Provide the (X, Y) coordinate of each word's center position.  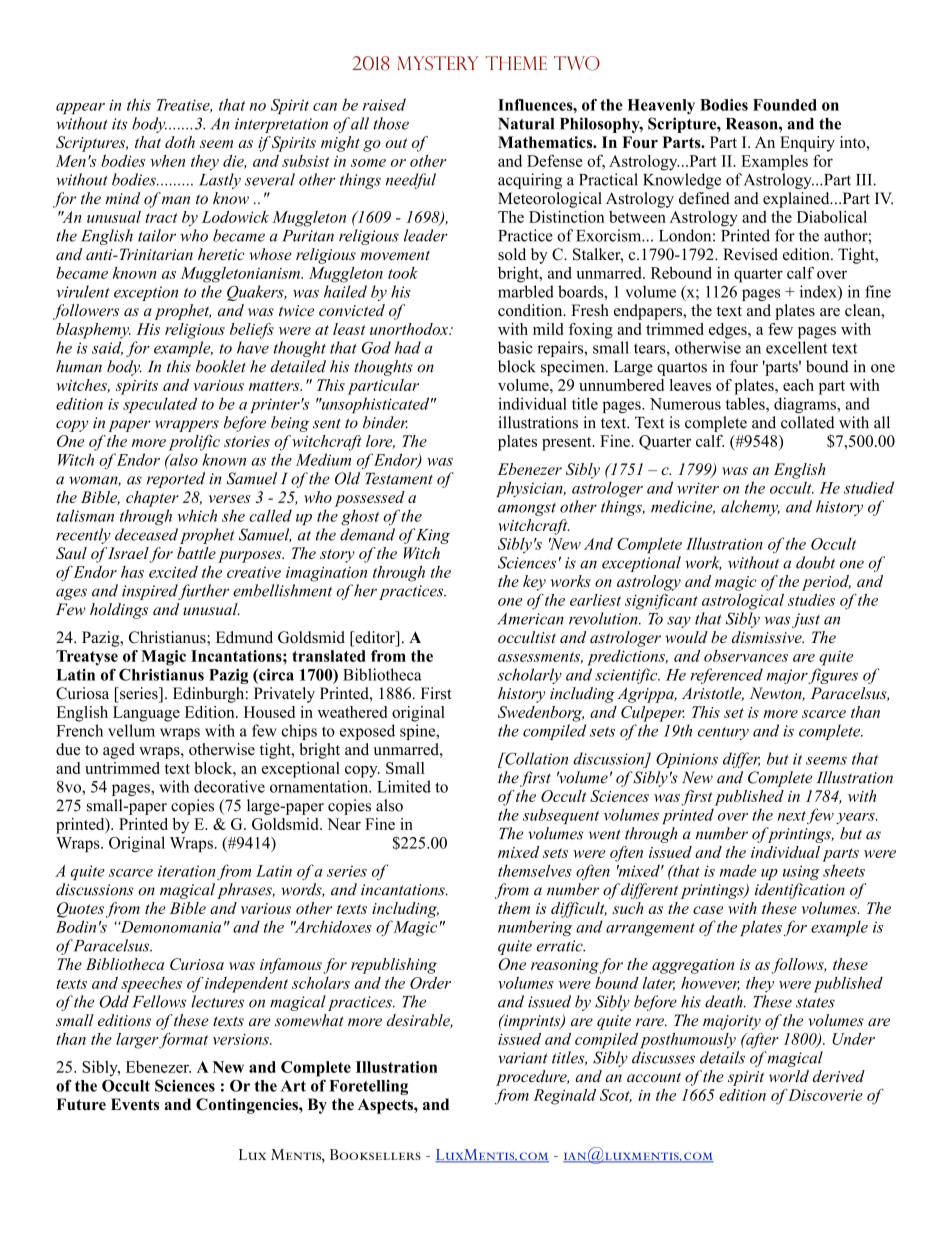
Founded (785, 105)
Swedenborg (541, 714)
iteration (186, 871)
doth (180, 142)
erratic (561, 946)
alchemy (750, 508)
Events (135, 1104)
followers (86, 312)
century (723, 733)
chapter (152, 499)
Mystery (438, 63)
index (819, 292)
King (432, 536)
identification (800, 891)
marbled (526, 291)
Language (146, 714)
